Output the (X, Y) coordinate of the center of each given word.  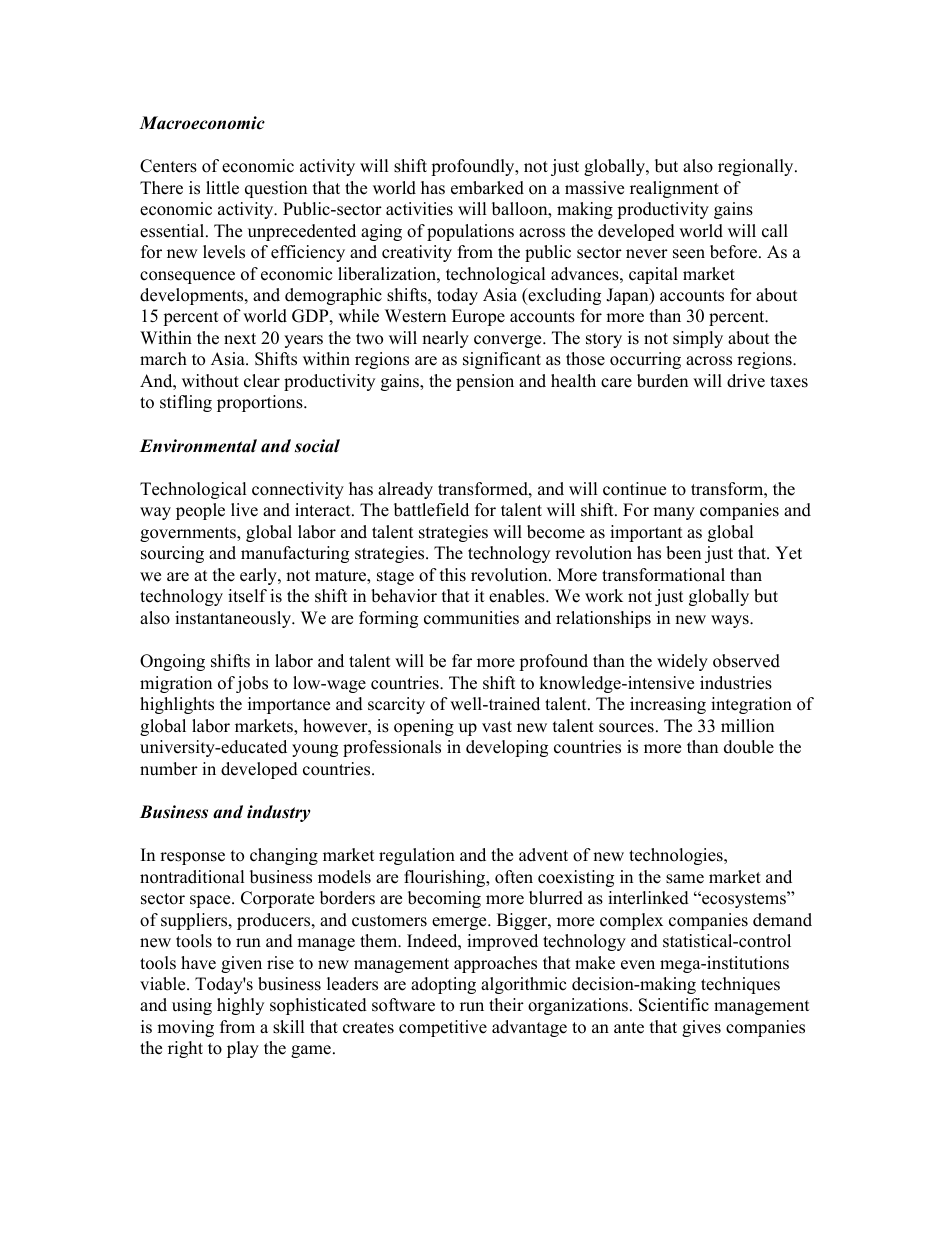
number (169, 769)
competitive (443, 1028)
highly (240, 1006)
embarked (487, 188)
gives (701, 1028)
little (222, 188)
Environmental (198, 446)
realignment (674, 189)
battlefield (431, 510)
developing (507, 748)
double (749, 747)
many (674, 513)
